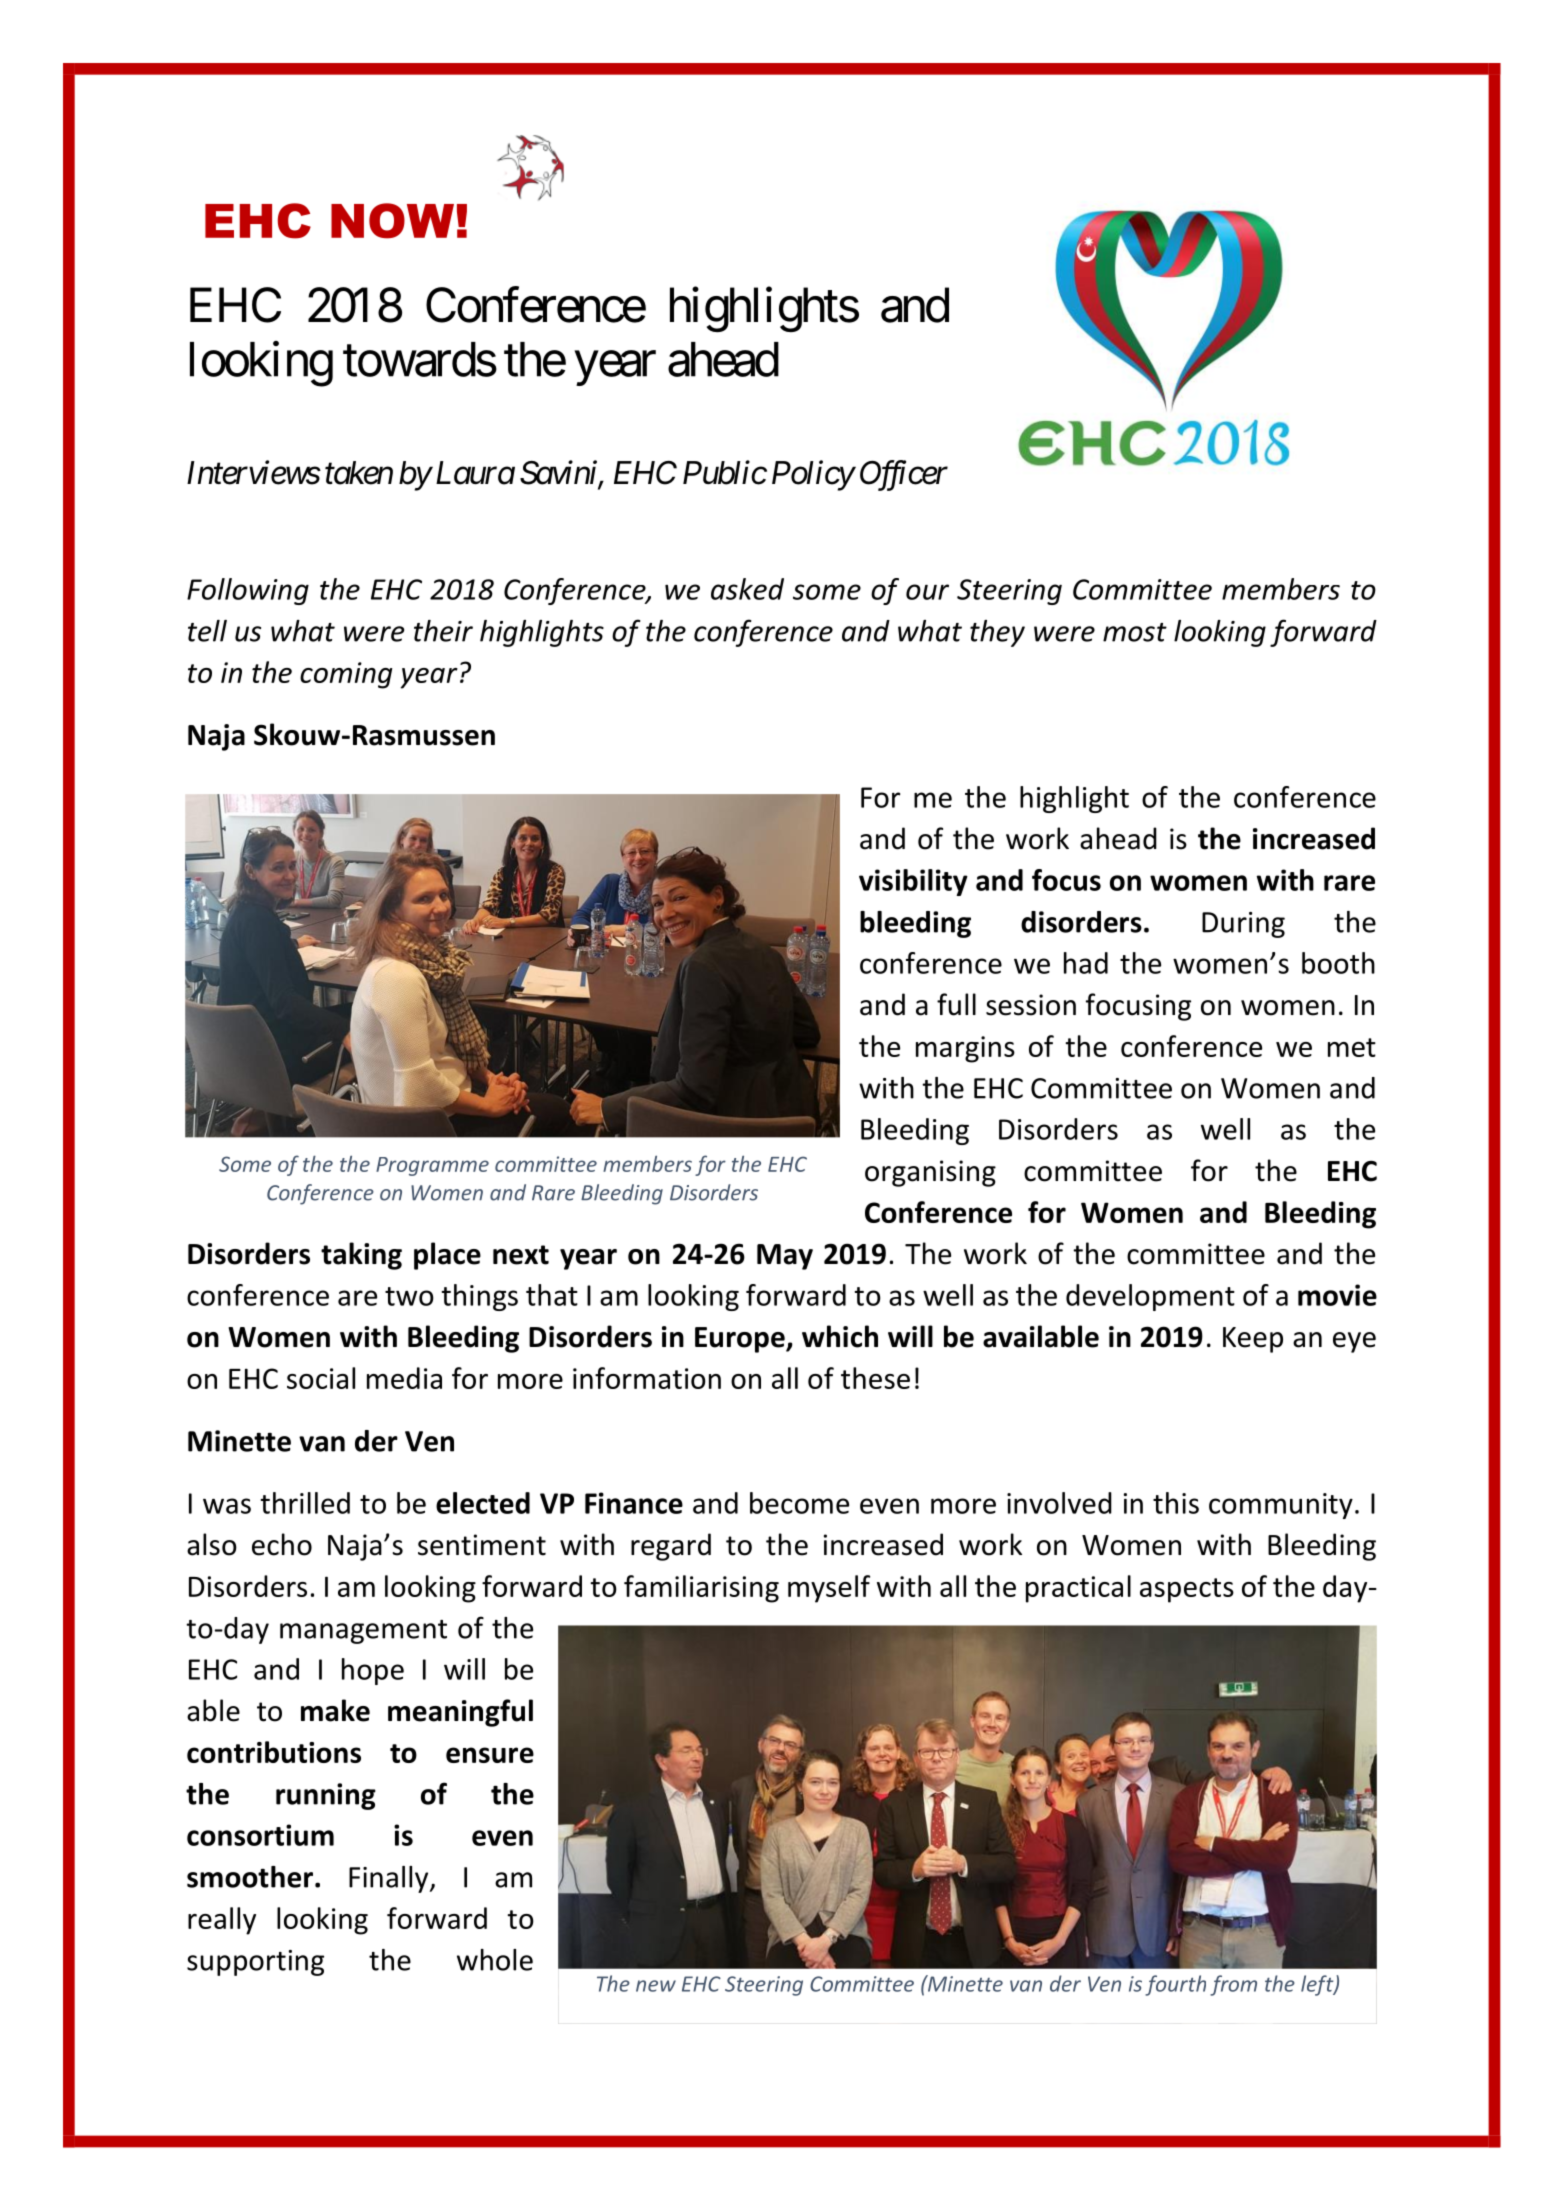  I want to click on Finally, so click(390, 1879).
